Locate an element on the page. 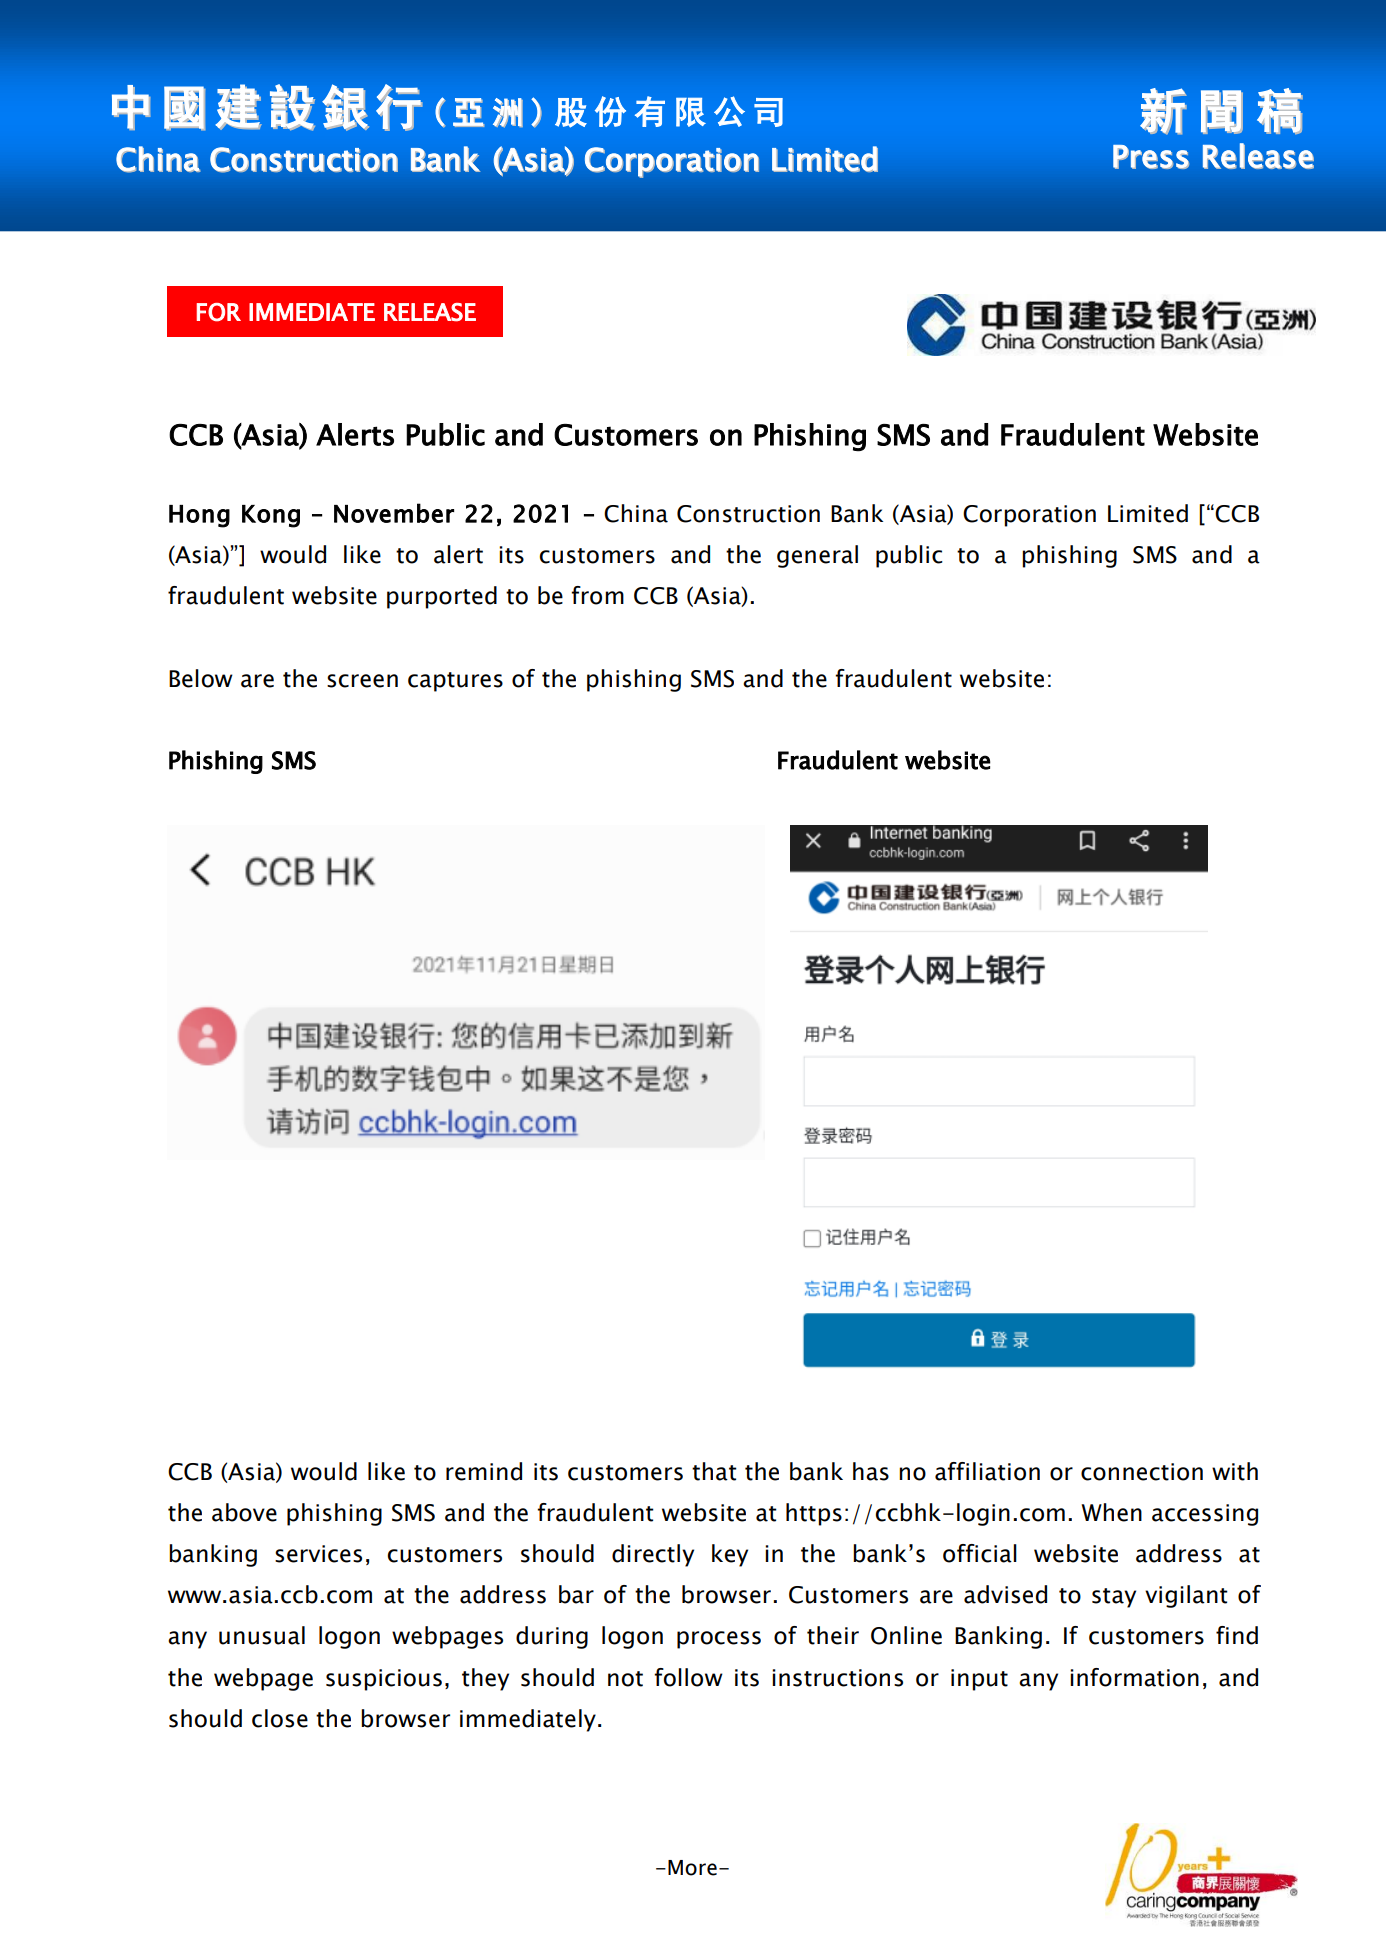 This page has width=1386, height=1960. from is located at coordinates (597, 595).
